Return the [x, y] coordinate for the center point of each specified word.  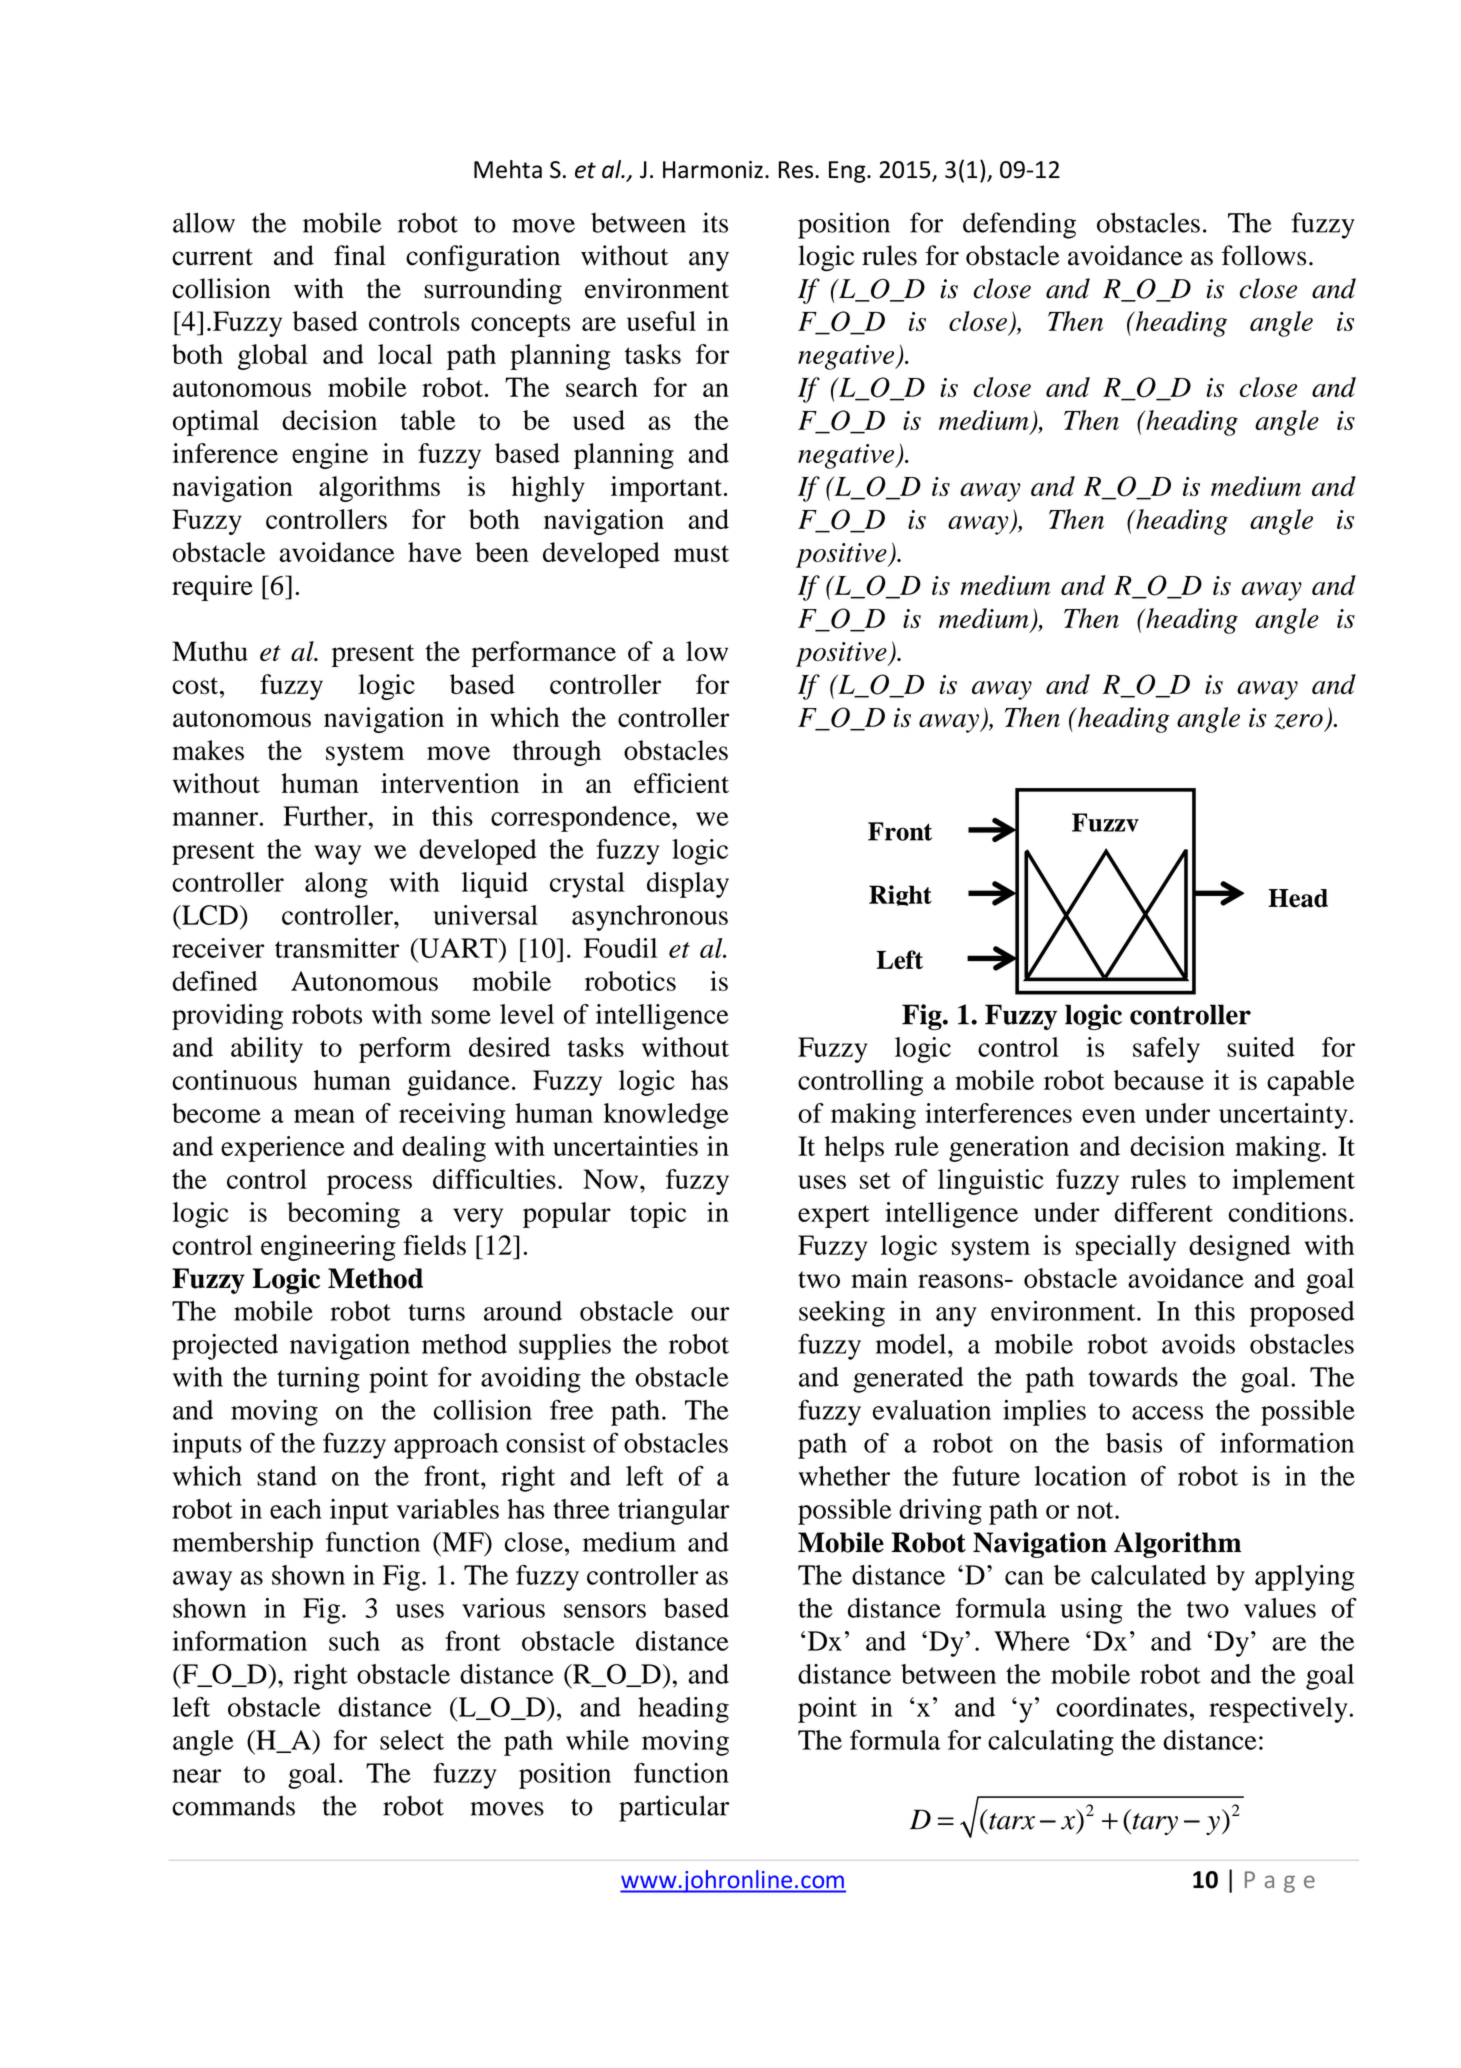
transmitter [337, 948]
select [412, 1740]
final [360, 255]
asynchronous [650, 918]
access [1167, 1413]
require [212, 588]
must [701, 553]
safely [1166, 1050]
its [715, 222]
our [710, 1314]
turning [318, 1380]
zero [1299, 723]
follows [1264, 255]
